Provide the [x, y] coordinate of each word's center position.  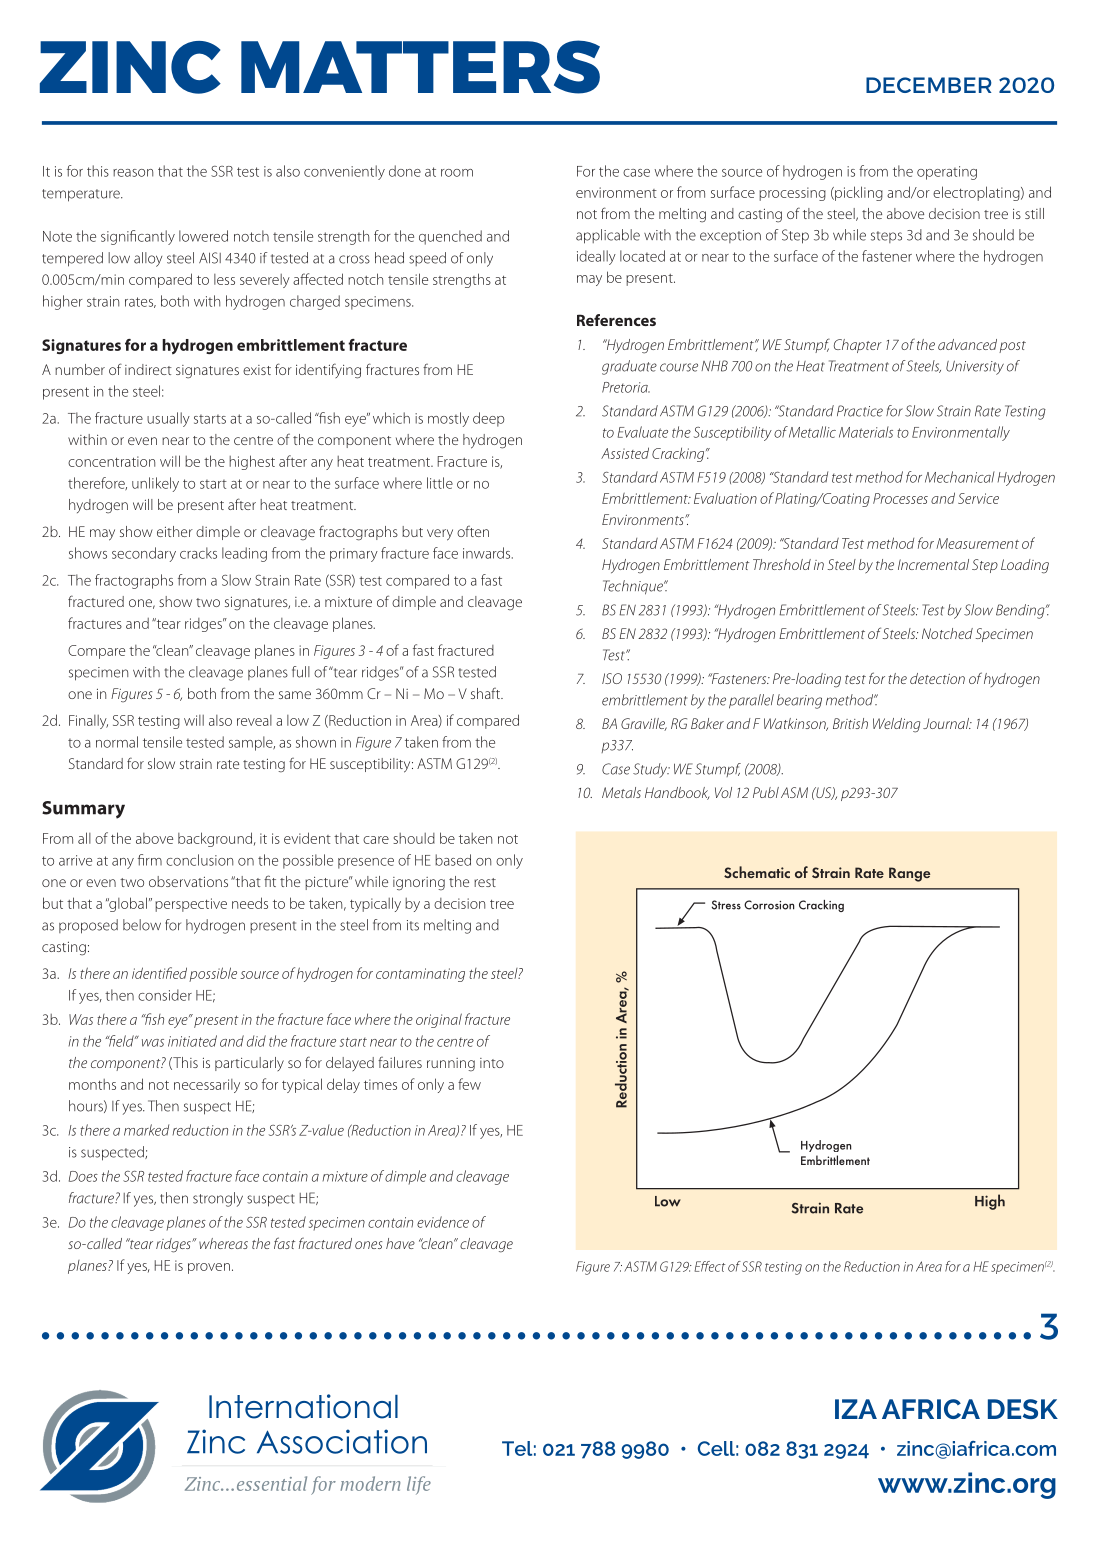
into [492, 1063]
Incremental [933, 564]
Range [909, 874]
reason [133, 173]
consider [165, 995]
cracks [198, 553]
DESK [1023, 1409]
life [419, 1485]
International [303, 1406]
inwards [488, 553]
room [457, 173]
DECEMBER [929, 85]
